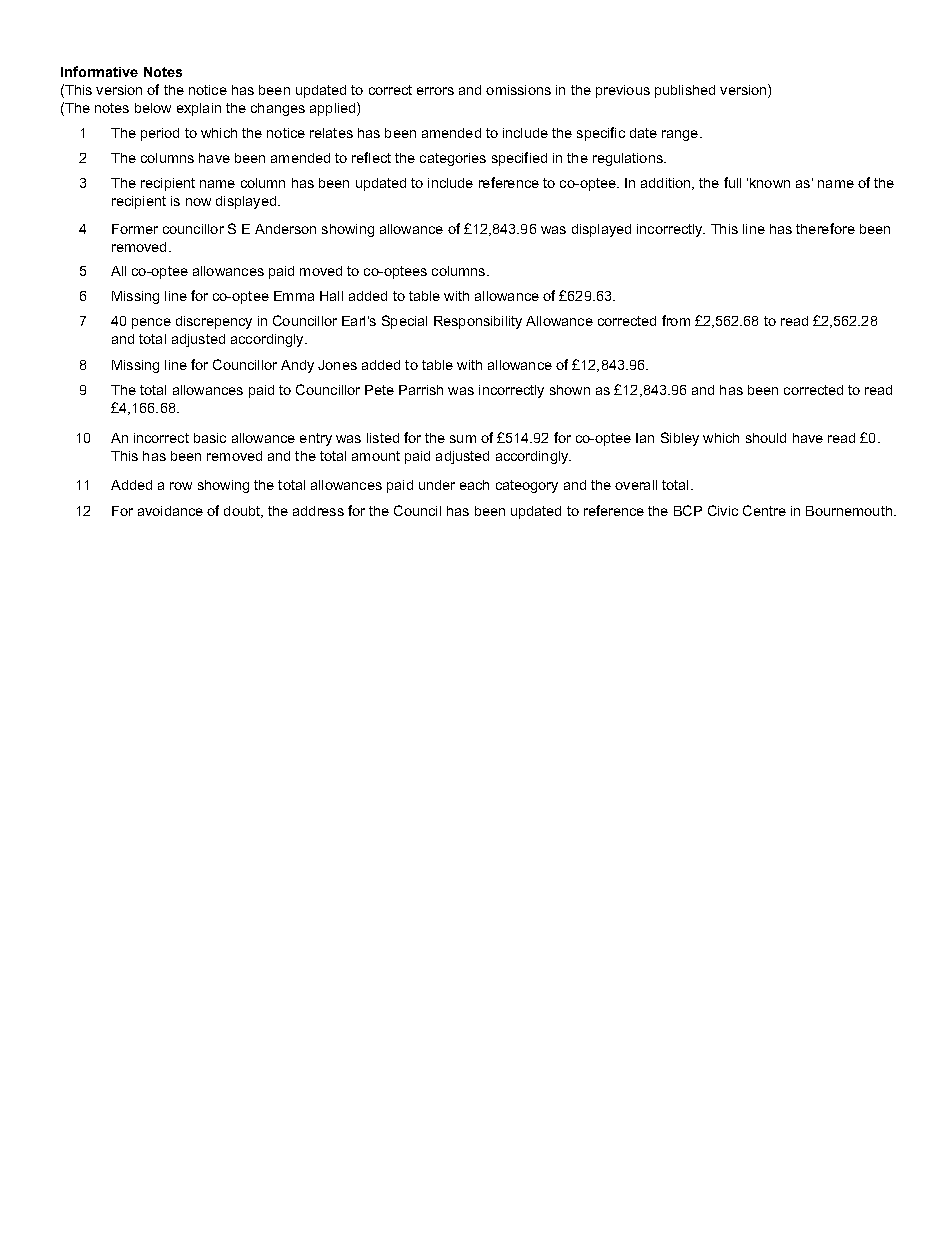  I want to click on errors, so click(435, 91).
